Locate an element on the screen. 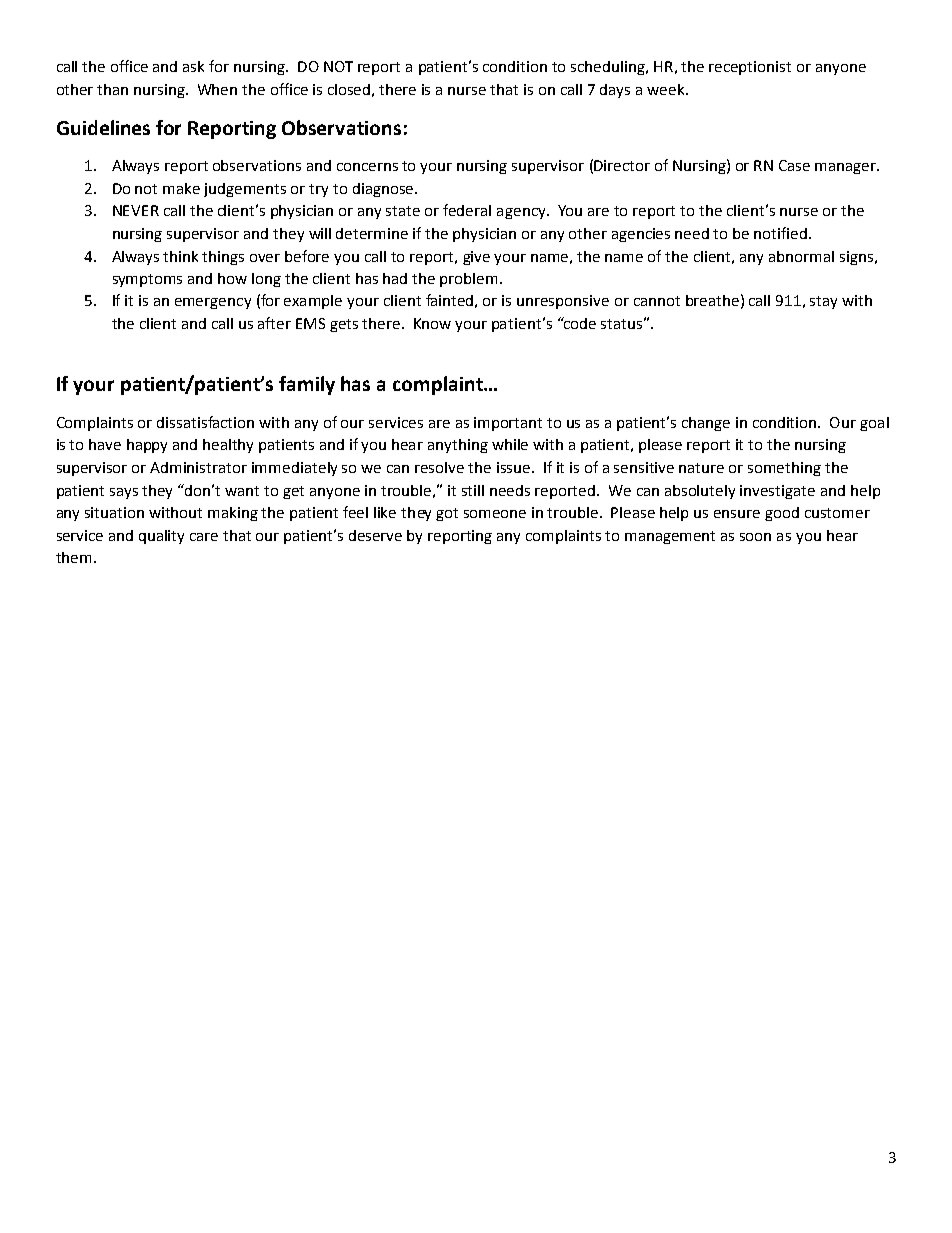 The width and height of the screenshot is (952, 1233). think is located at coordinates (180, 256).
